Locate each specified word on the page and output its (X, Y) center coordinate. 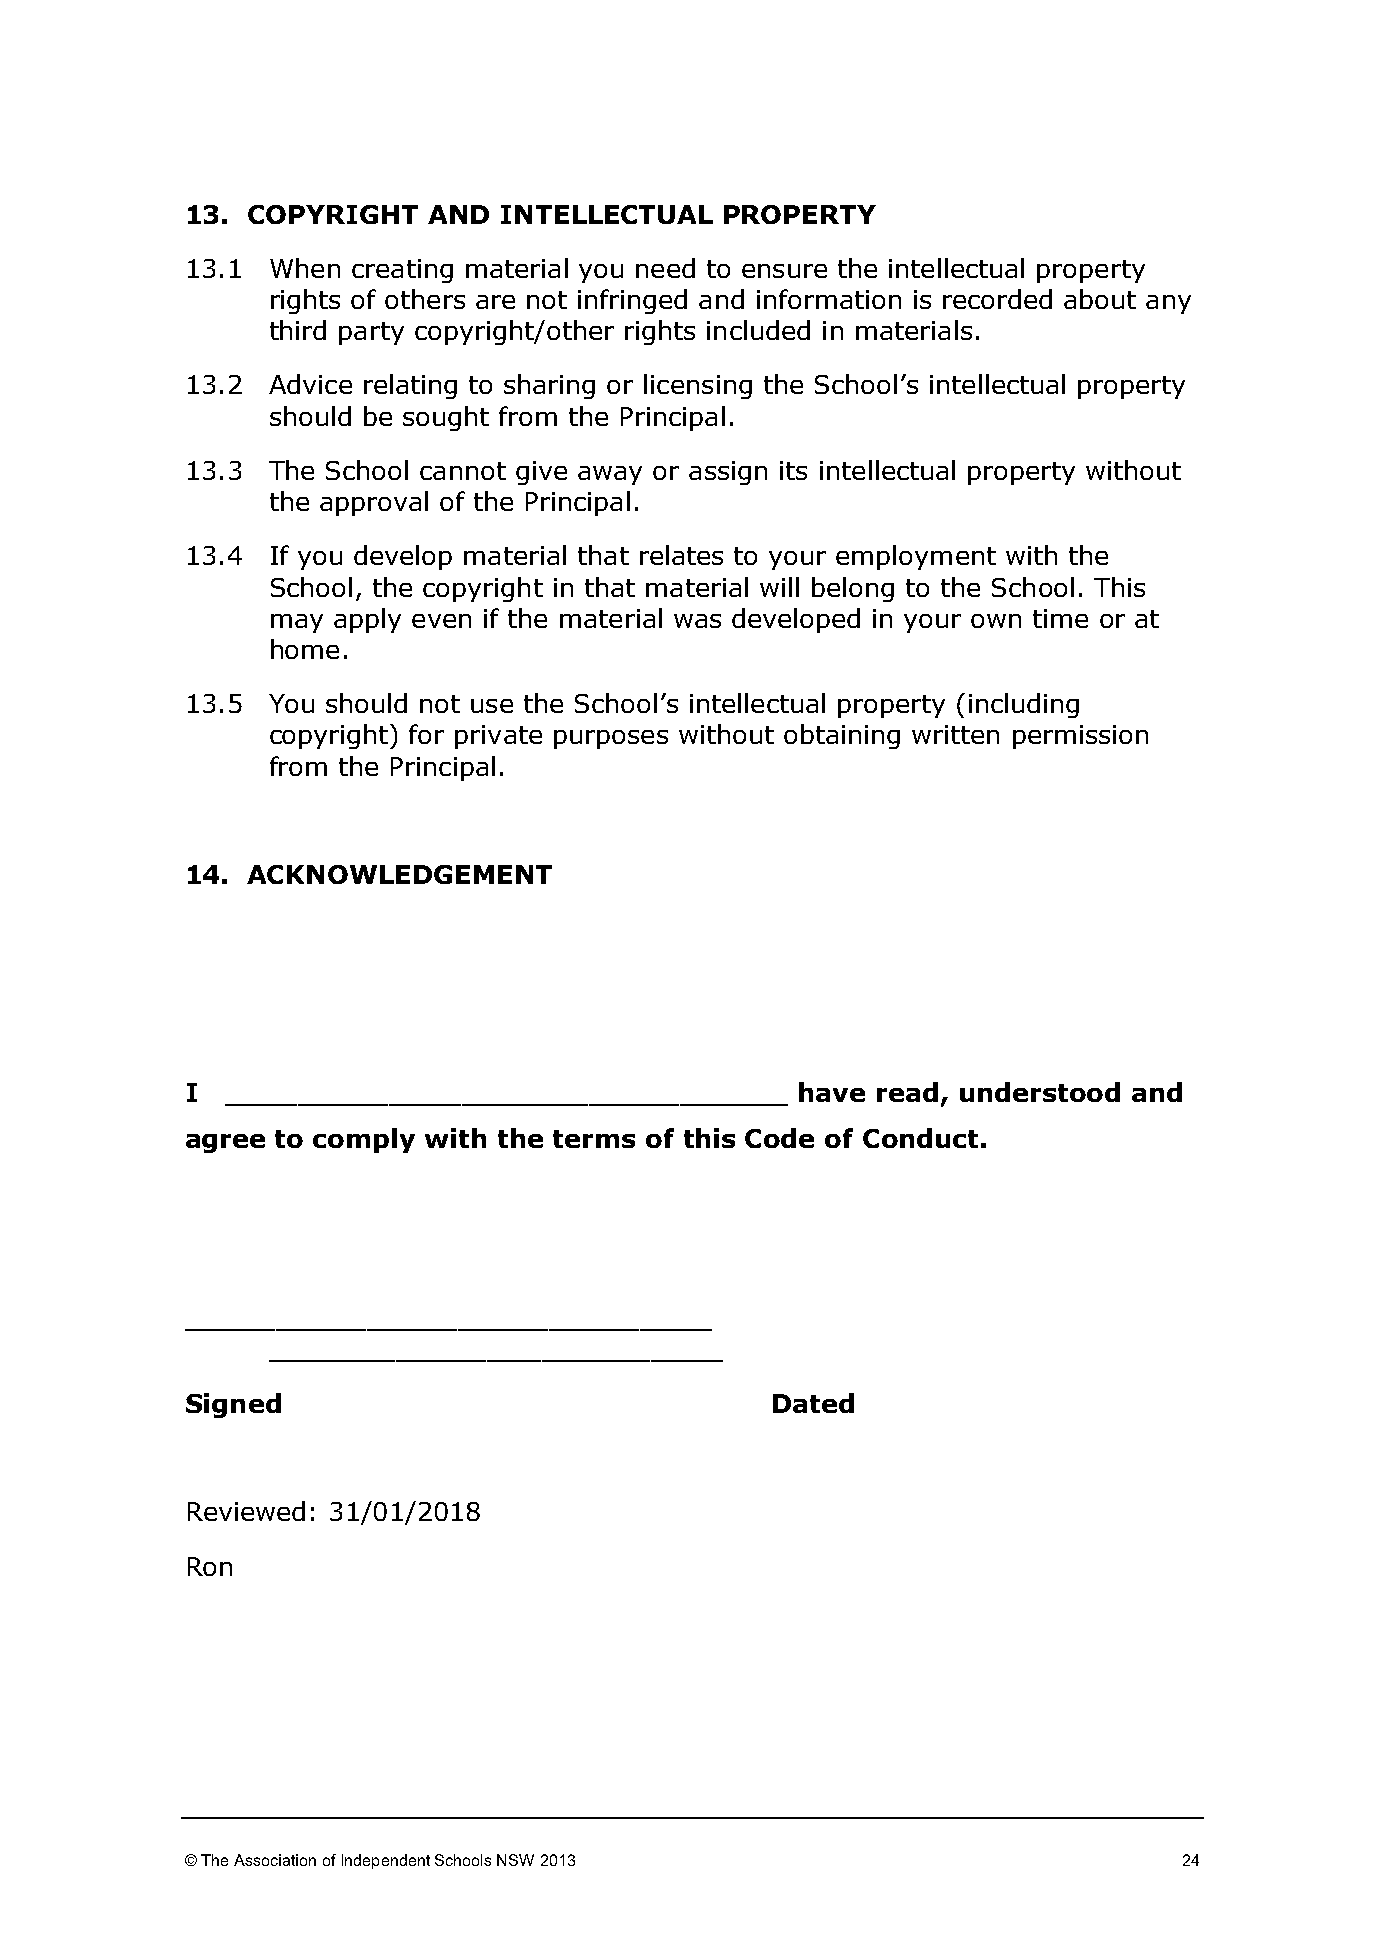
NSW (515, 1860)
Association (275, 1860)
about (1100, 299)
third (298, 330)
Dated (813, 1403)
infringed (632, 301)
